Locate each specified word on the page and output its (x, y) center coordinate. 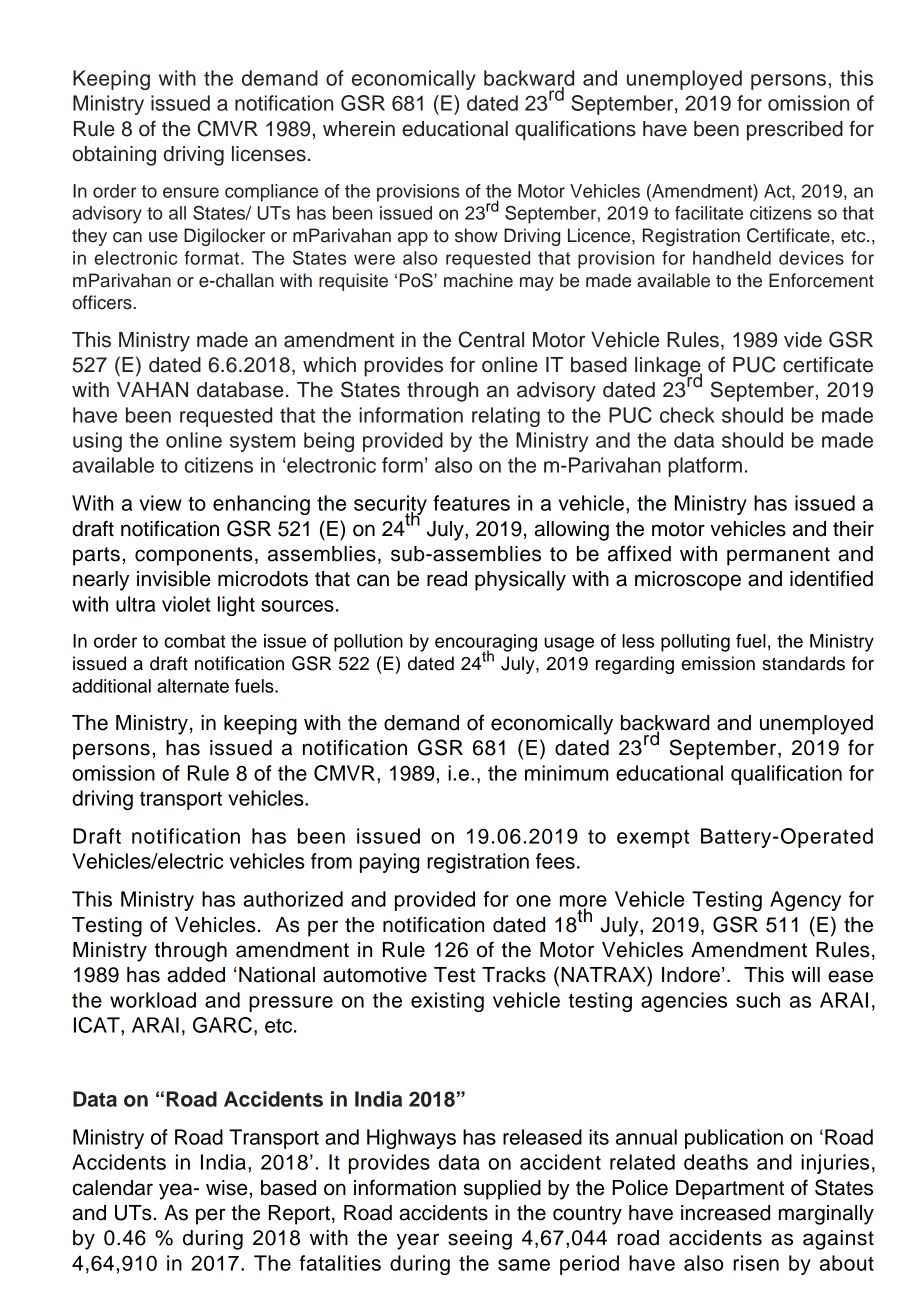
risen (756, 1263)
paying (389, 863)
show (476, 235)
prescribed (795, 131)
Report (299, 1215)
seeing (480, 1240)
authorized (293, 899)
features (471, 503)
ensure (191, 192)
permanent (778, 556)
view (160, 503)
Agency (805, 901)
